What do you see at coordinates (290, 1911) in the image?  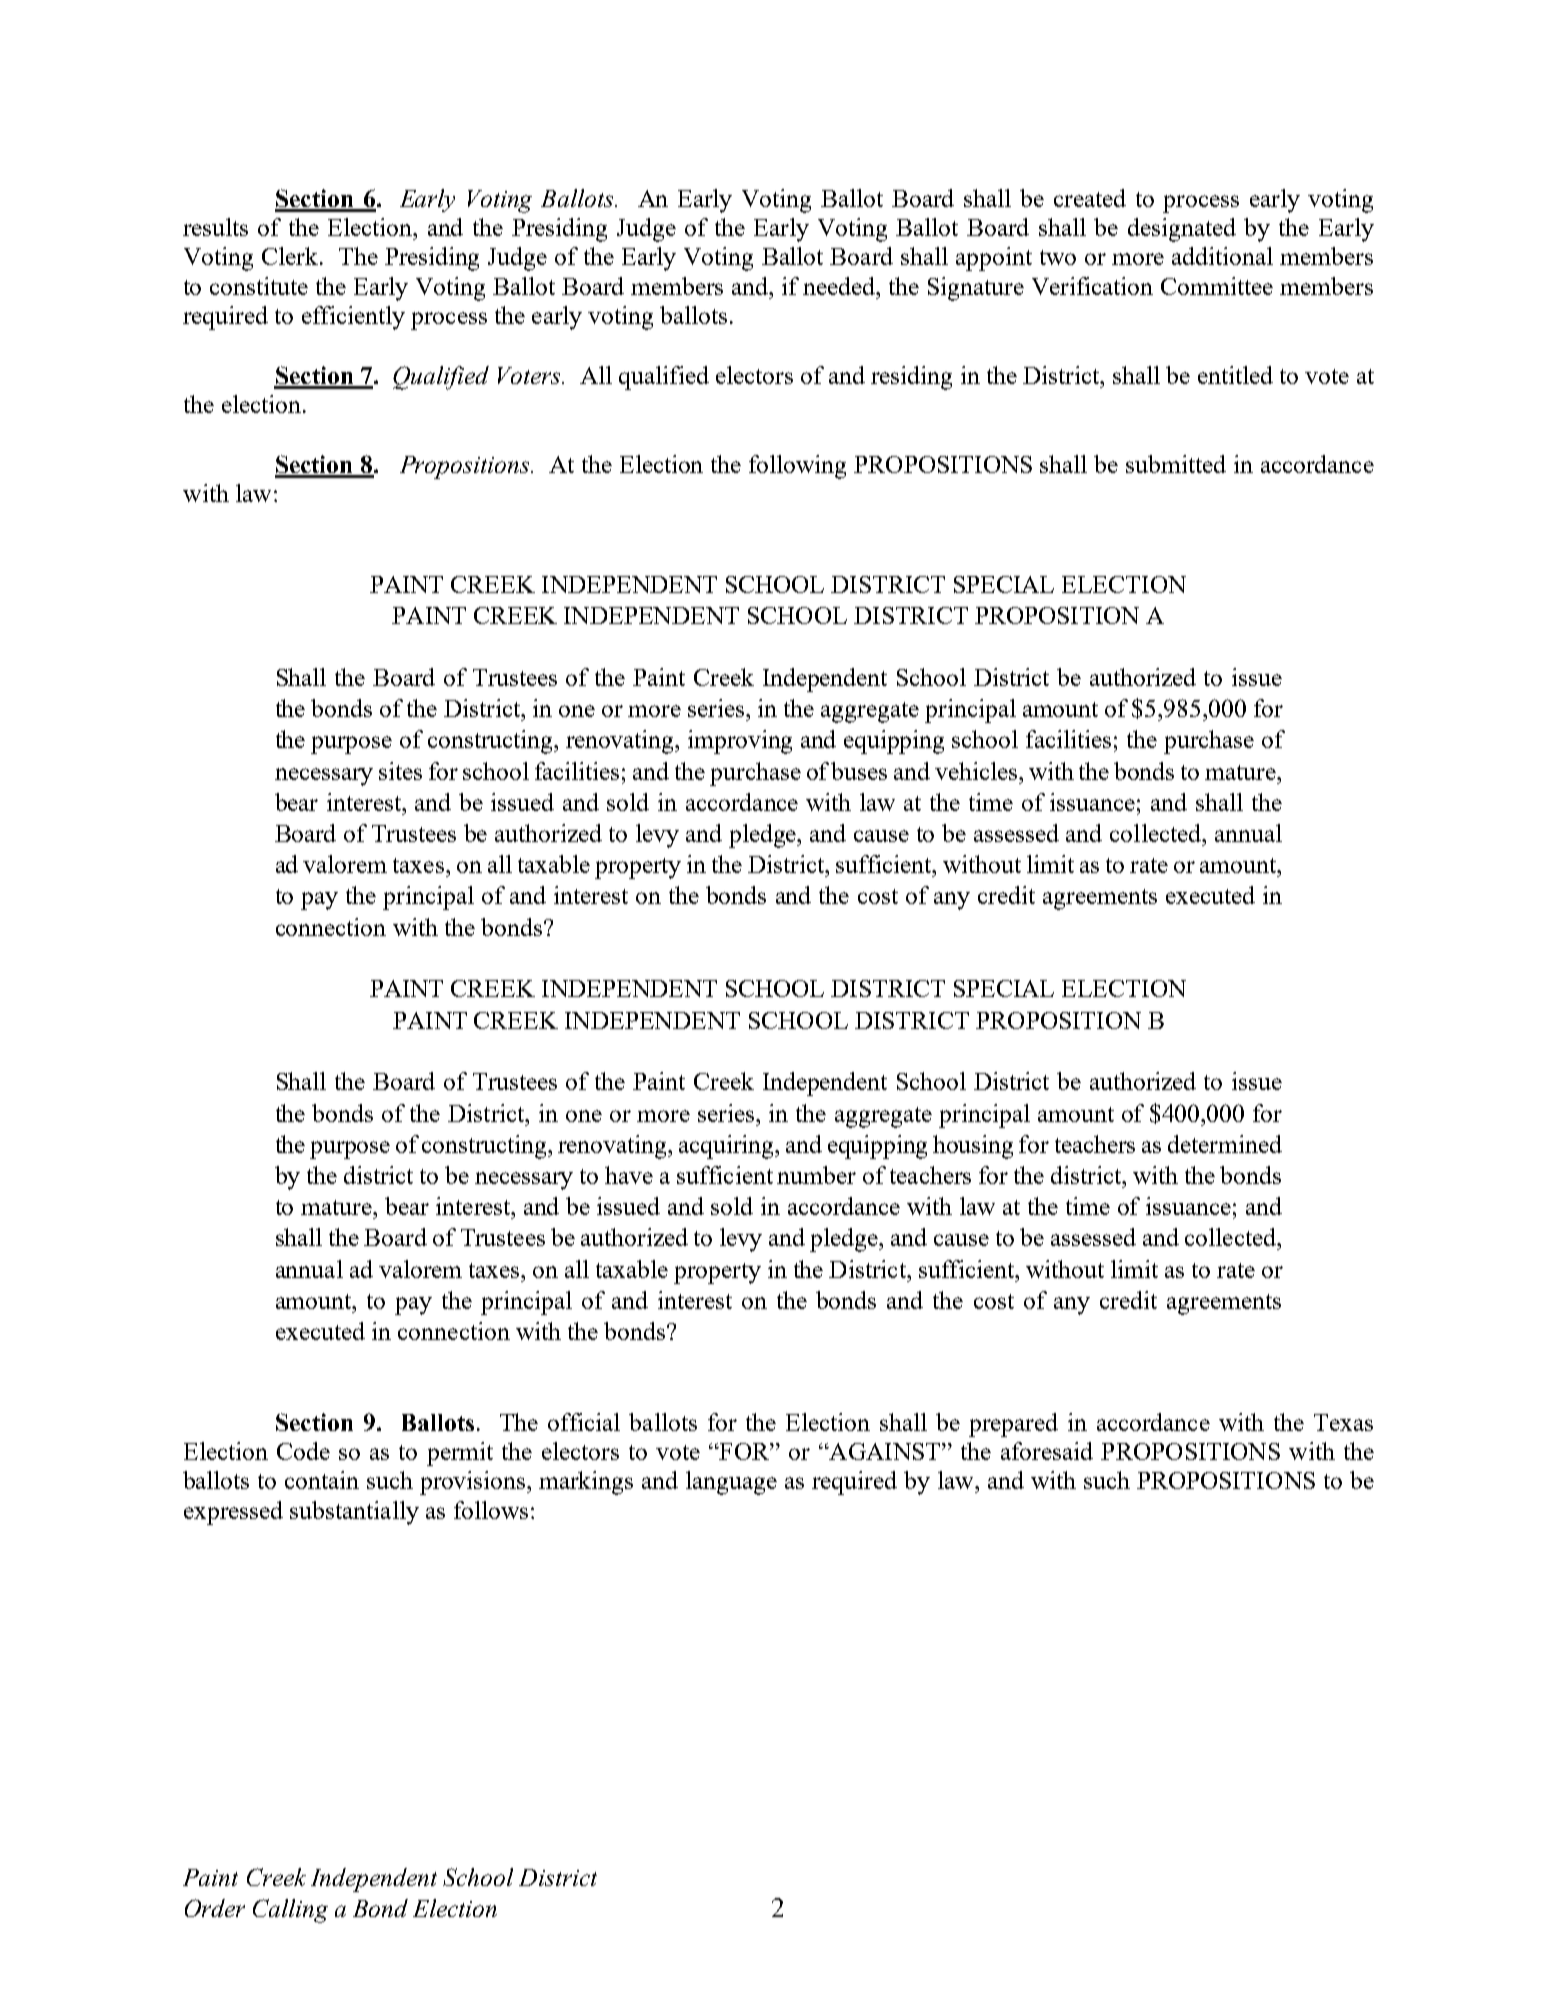 I see `Calling` at bounding box center [290, 1911].
